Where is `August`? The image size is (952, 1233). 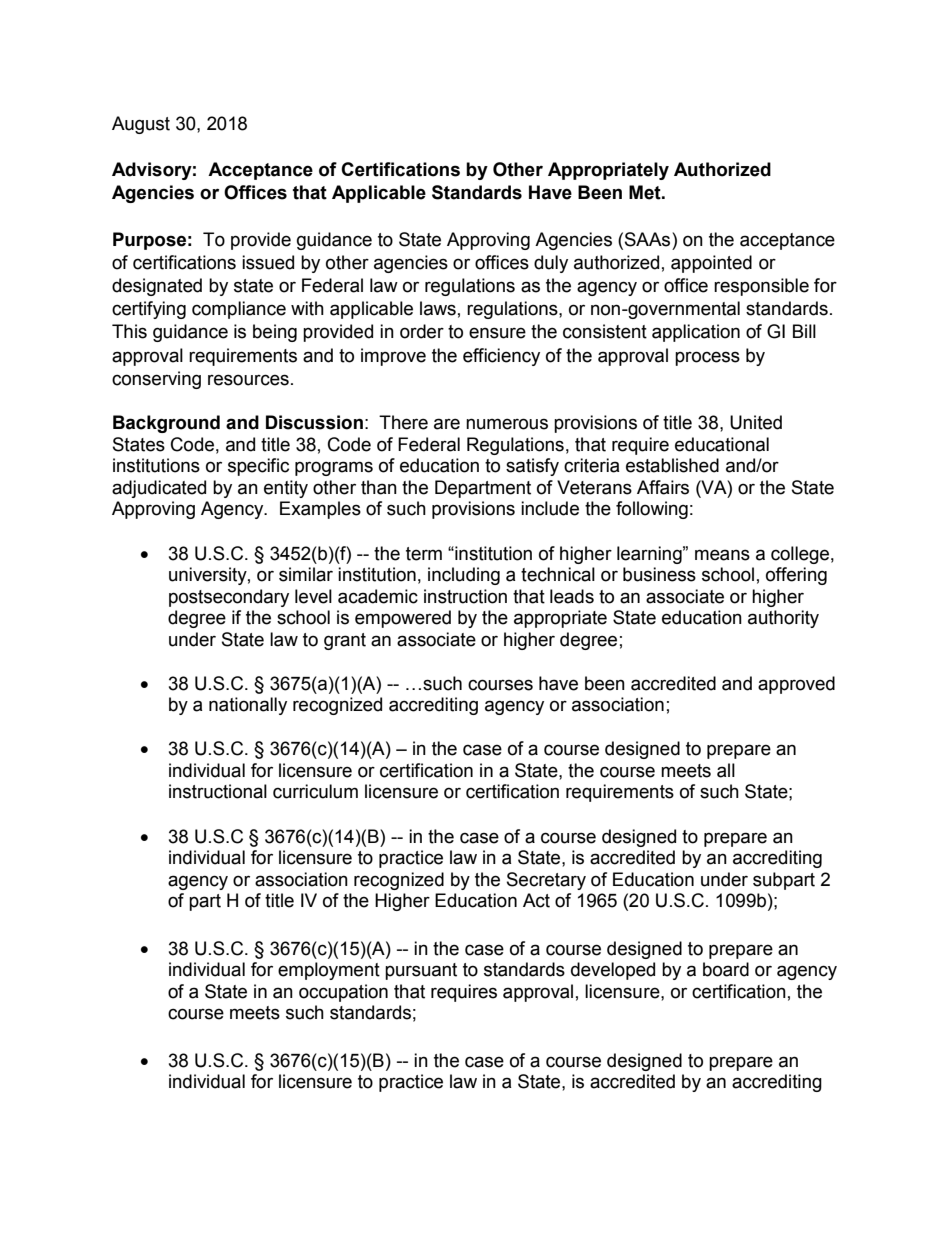
August is located at coordinates (141, 125).
